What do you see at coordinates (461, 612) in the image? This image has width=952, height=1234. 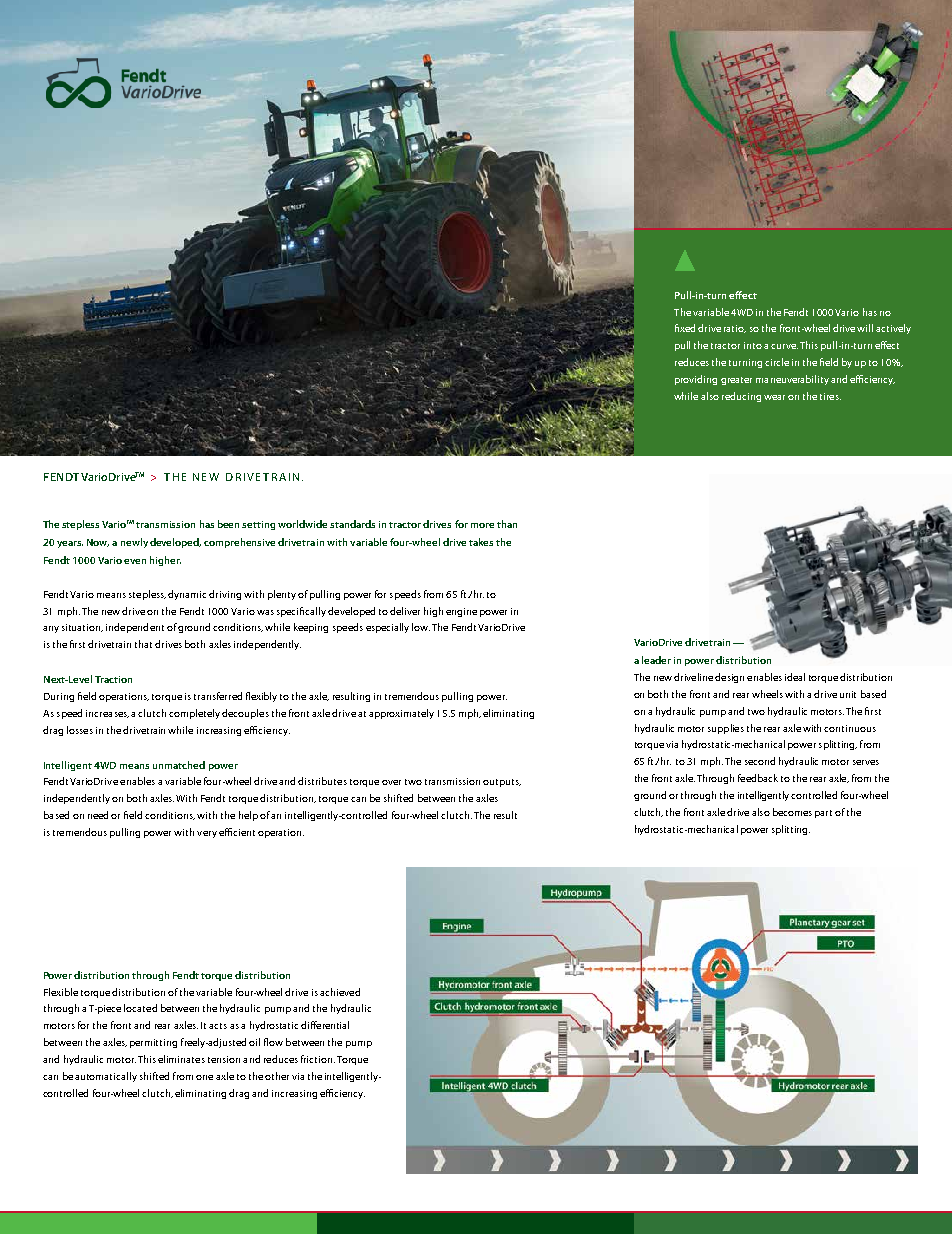 I see `engine` at bounding box center [461, 612].
